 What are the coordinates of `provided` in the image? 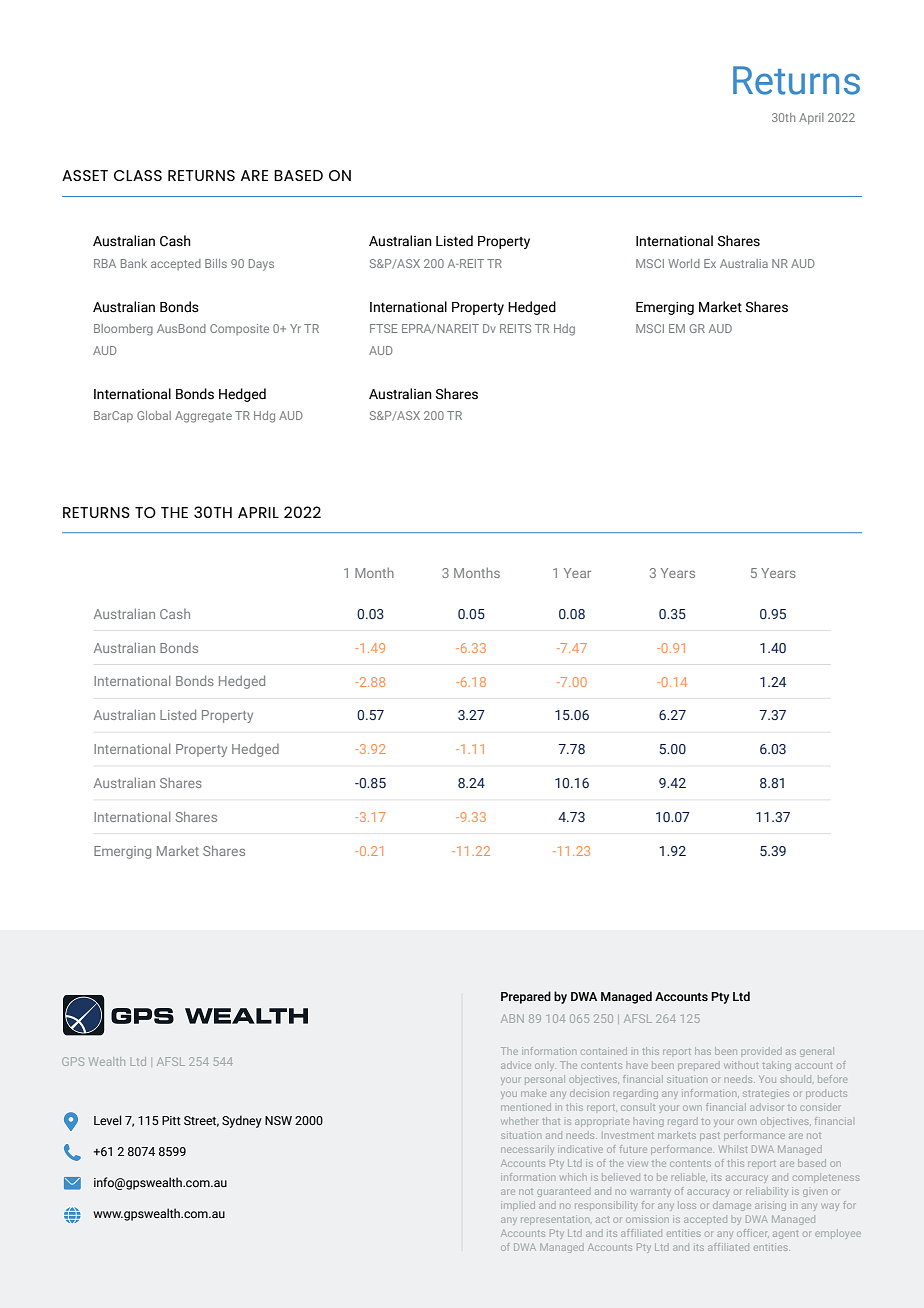 It's located at (761, 1052).
